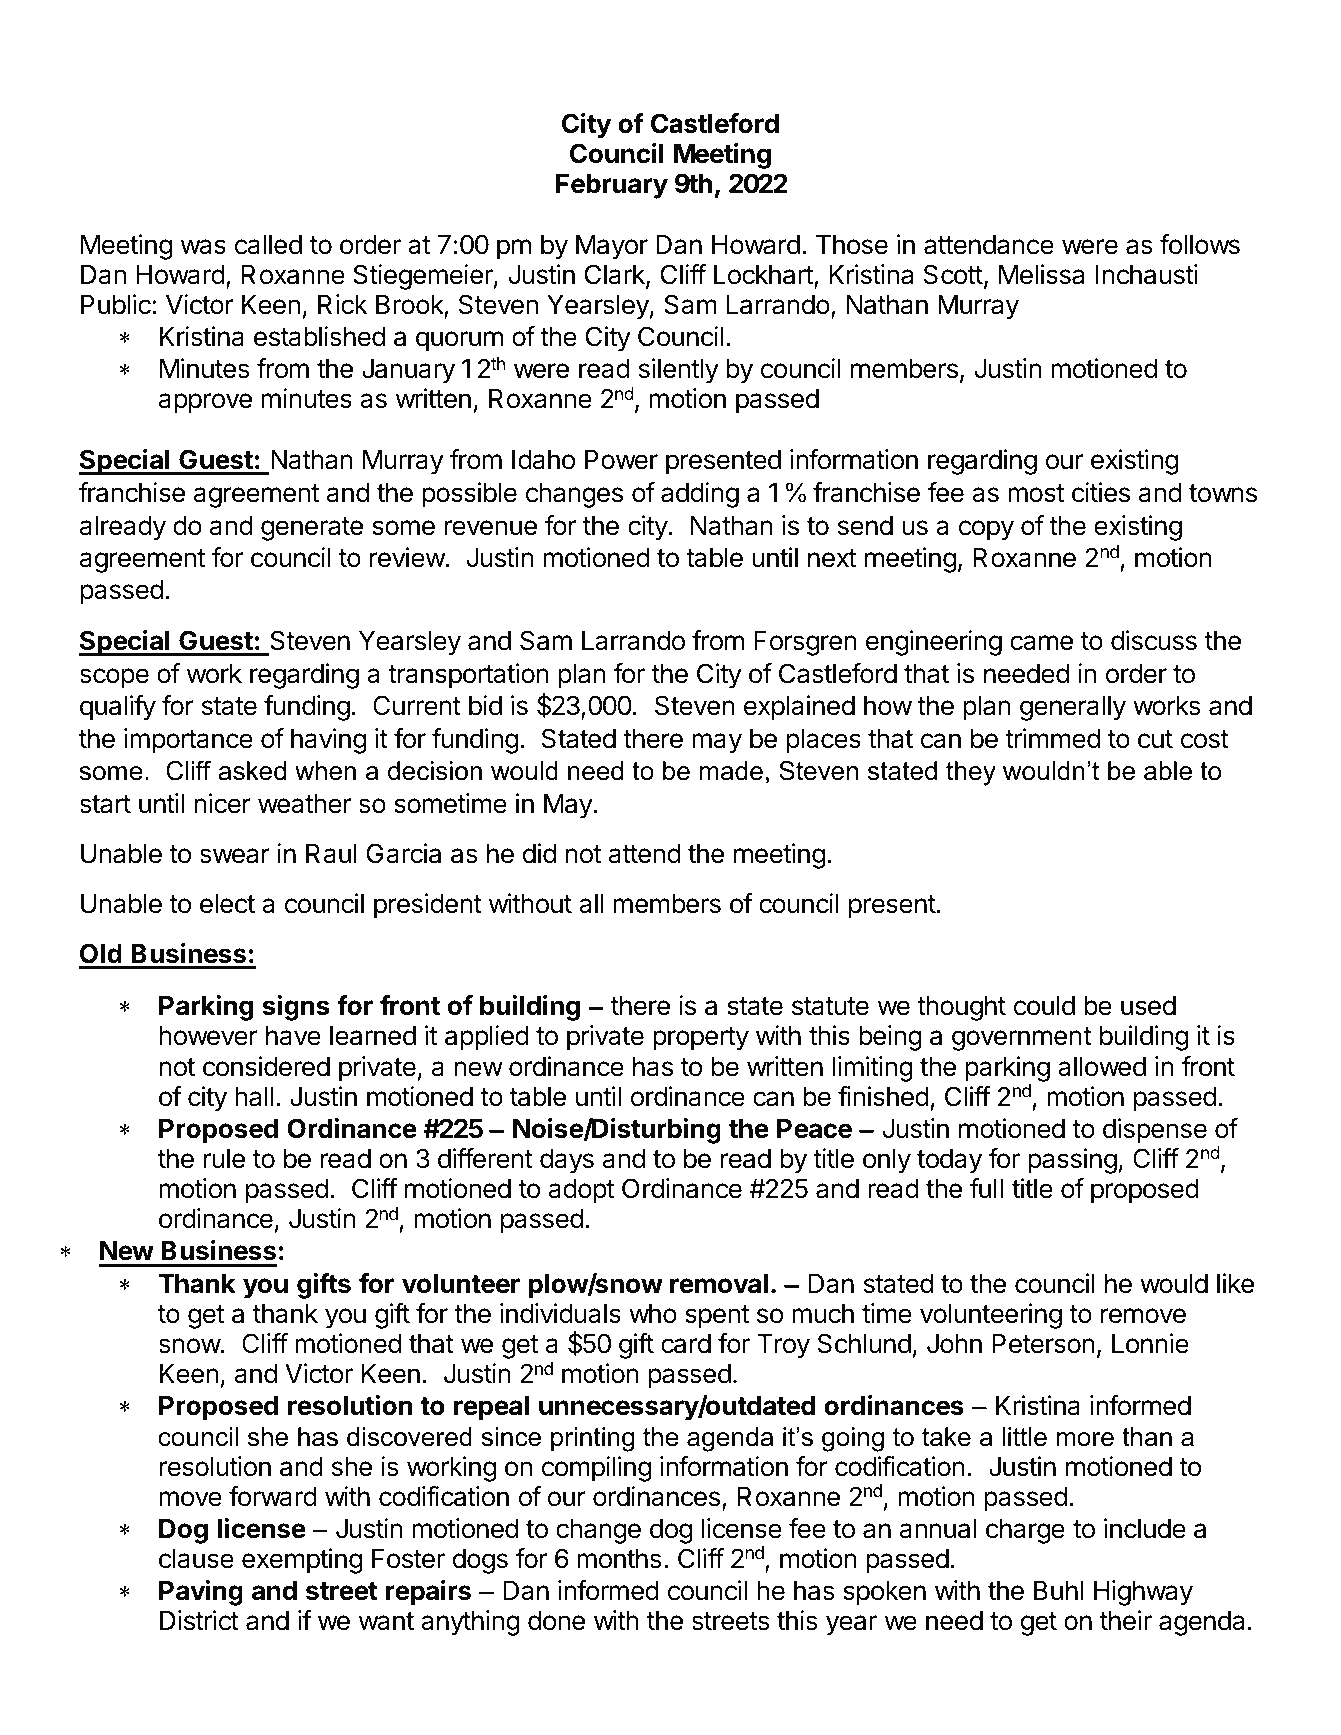 This screenshot has width=1341, height=1735. What do you see at coordinates (1148, 1006) in the screenshot?
I see `used` at bounding box center [1148, 1006].
